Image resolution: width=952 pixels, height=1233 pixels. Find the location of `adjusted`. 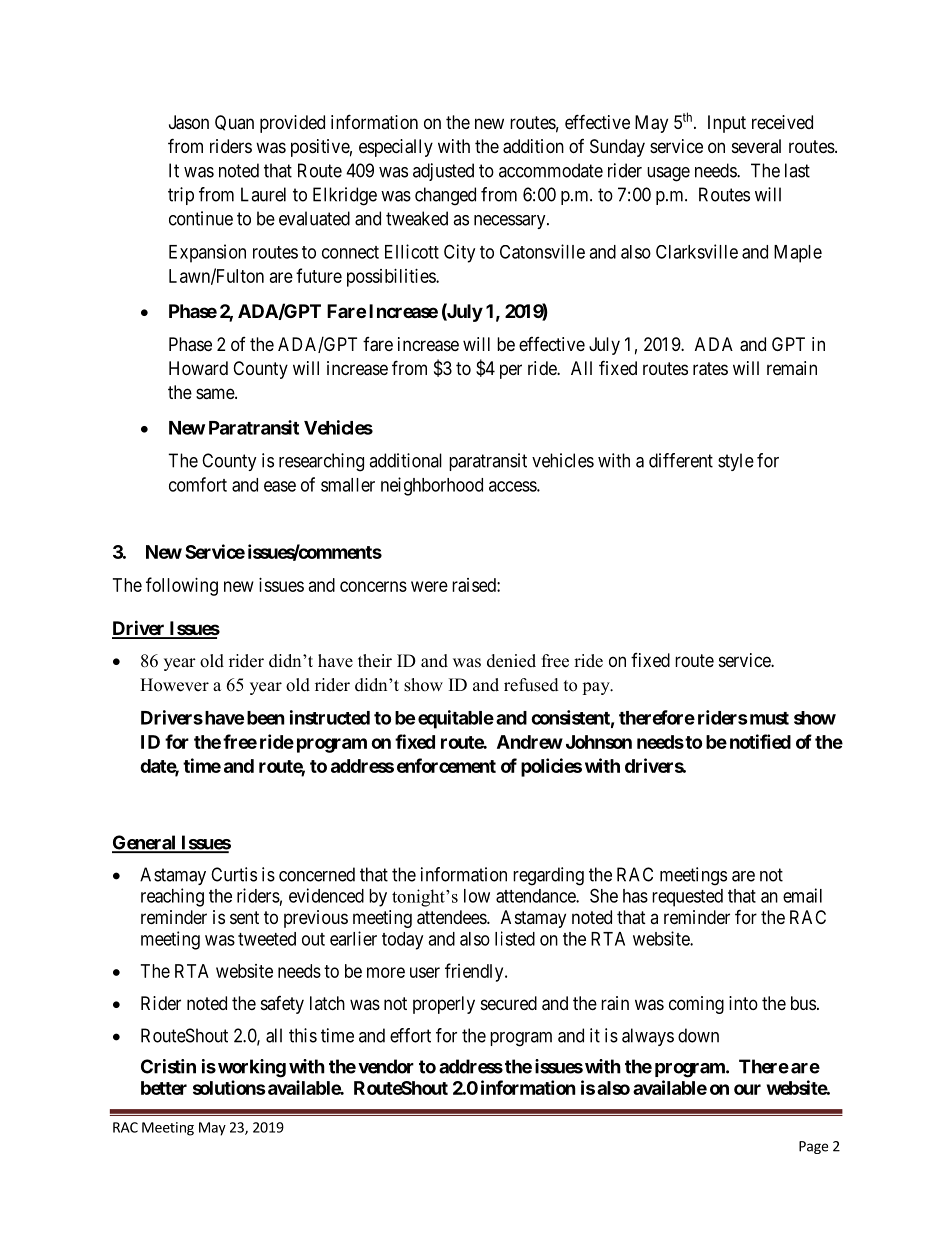

adjusted is located at coordinates (443, 172).
